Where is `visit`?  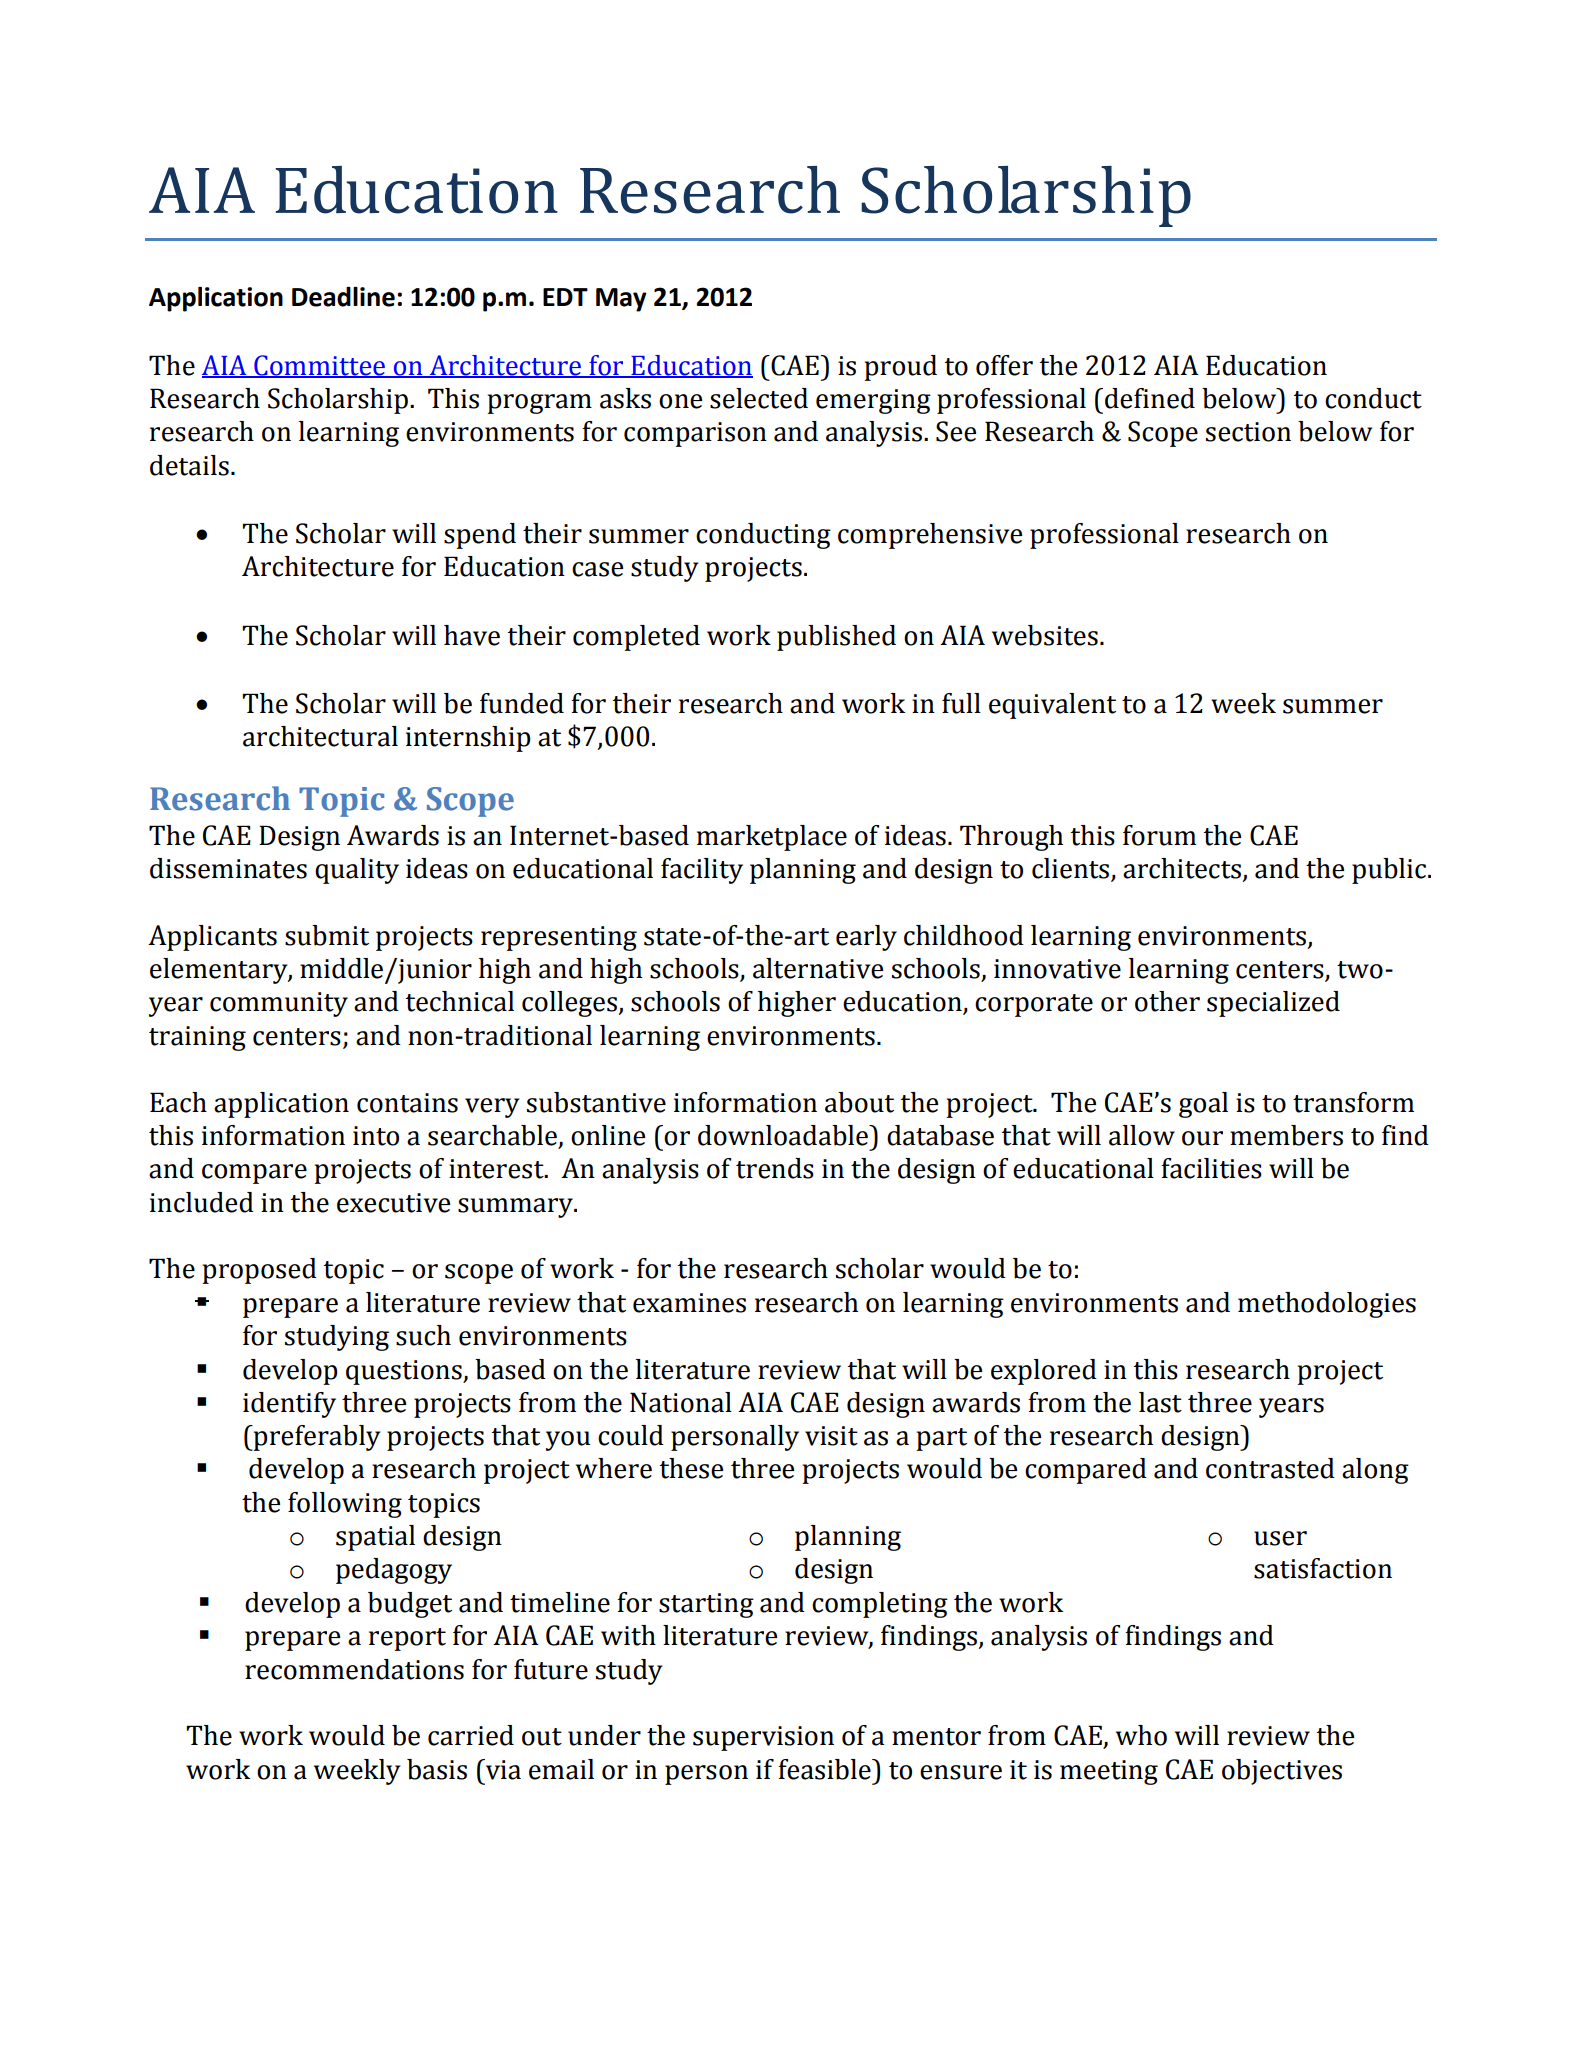
visit is located at coordinates (831, 1436).
